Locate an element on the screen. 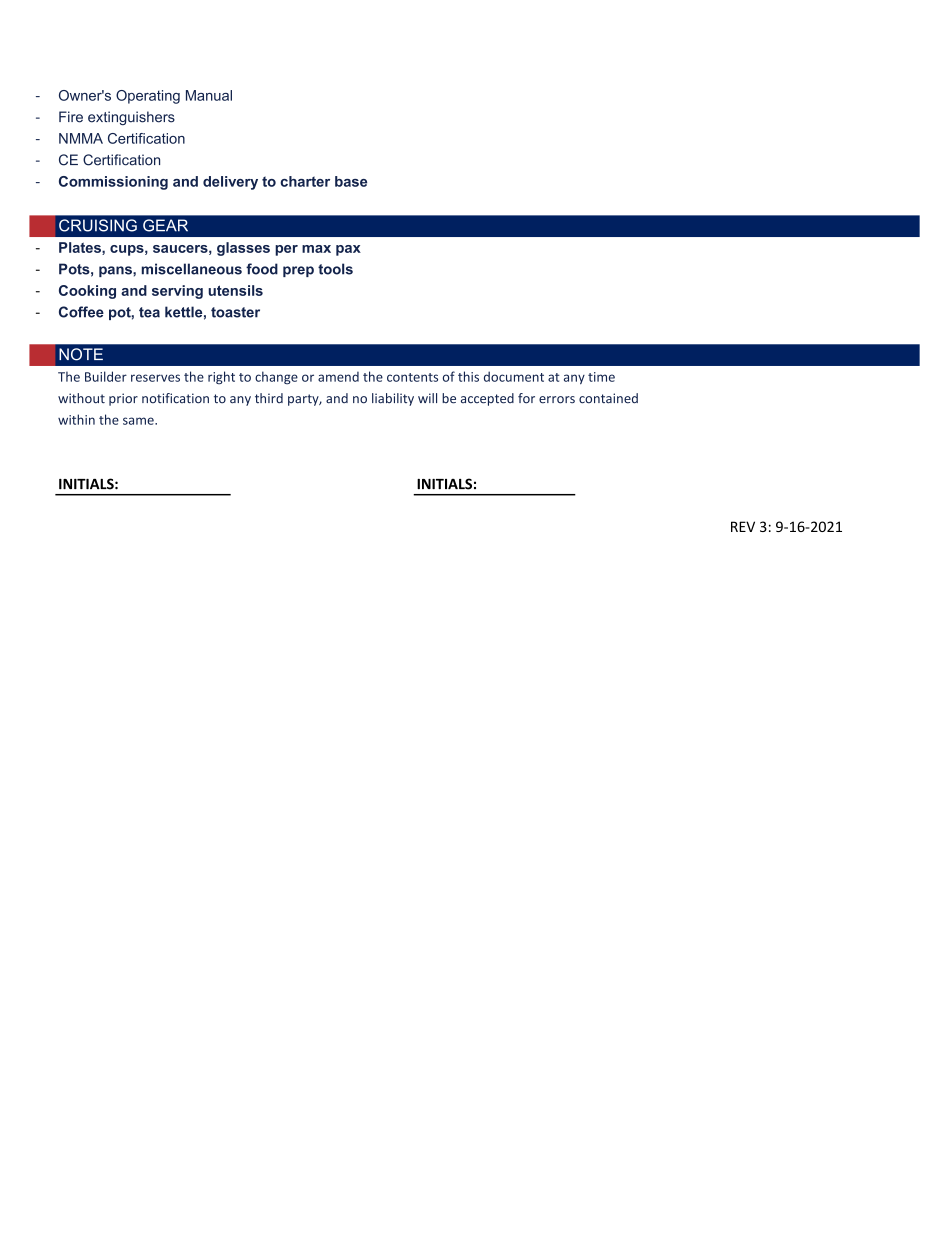  contents is located at coordinates (412, 377).
